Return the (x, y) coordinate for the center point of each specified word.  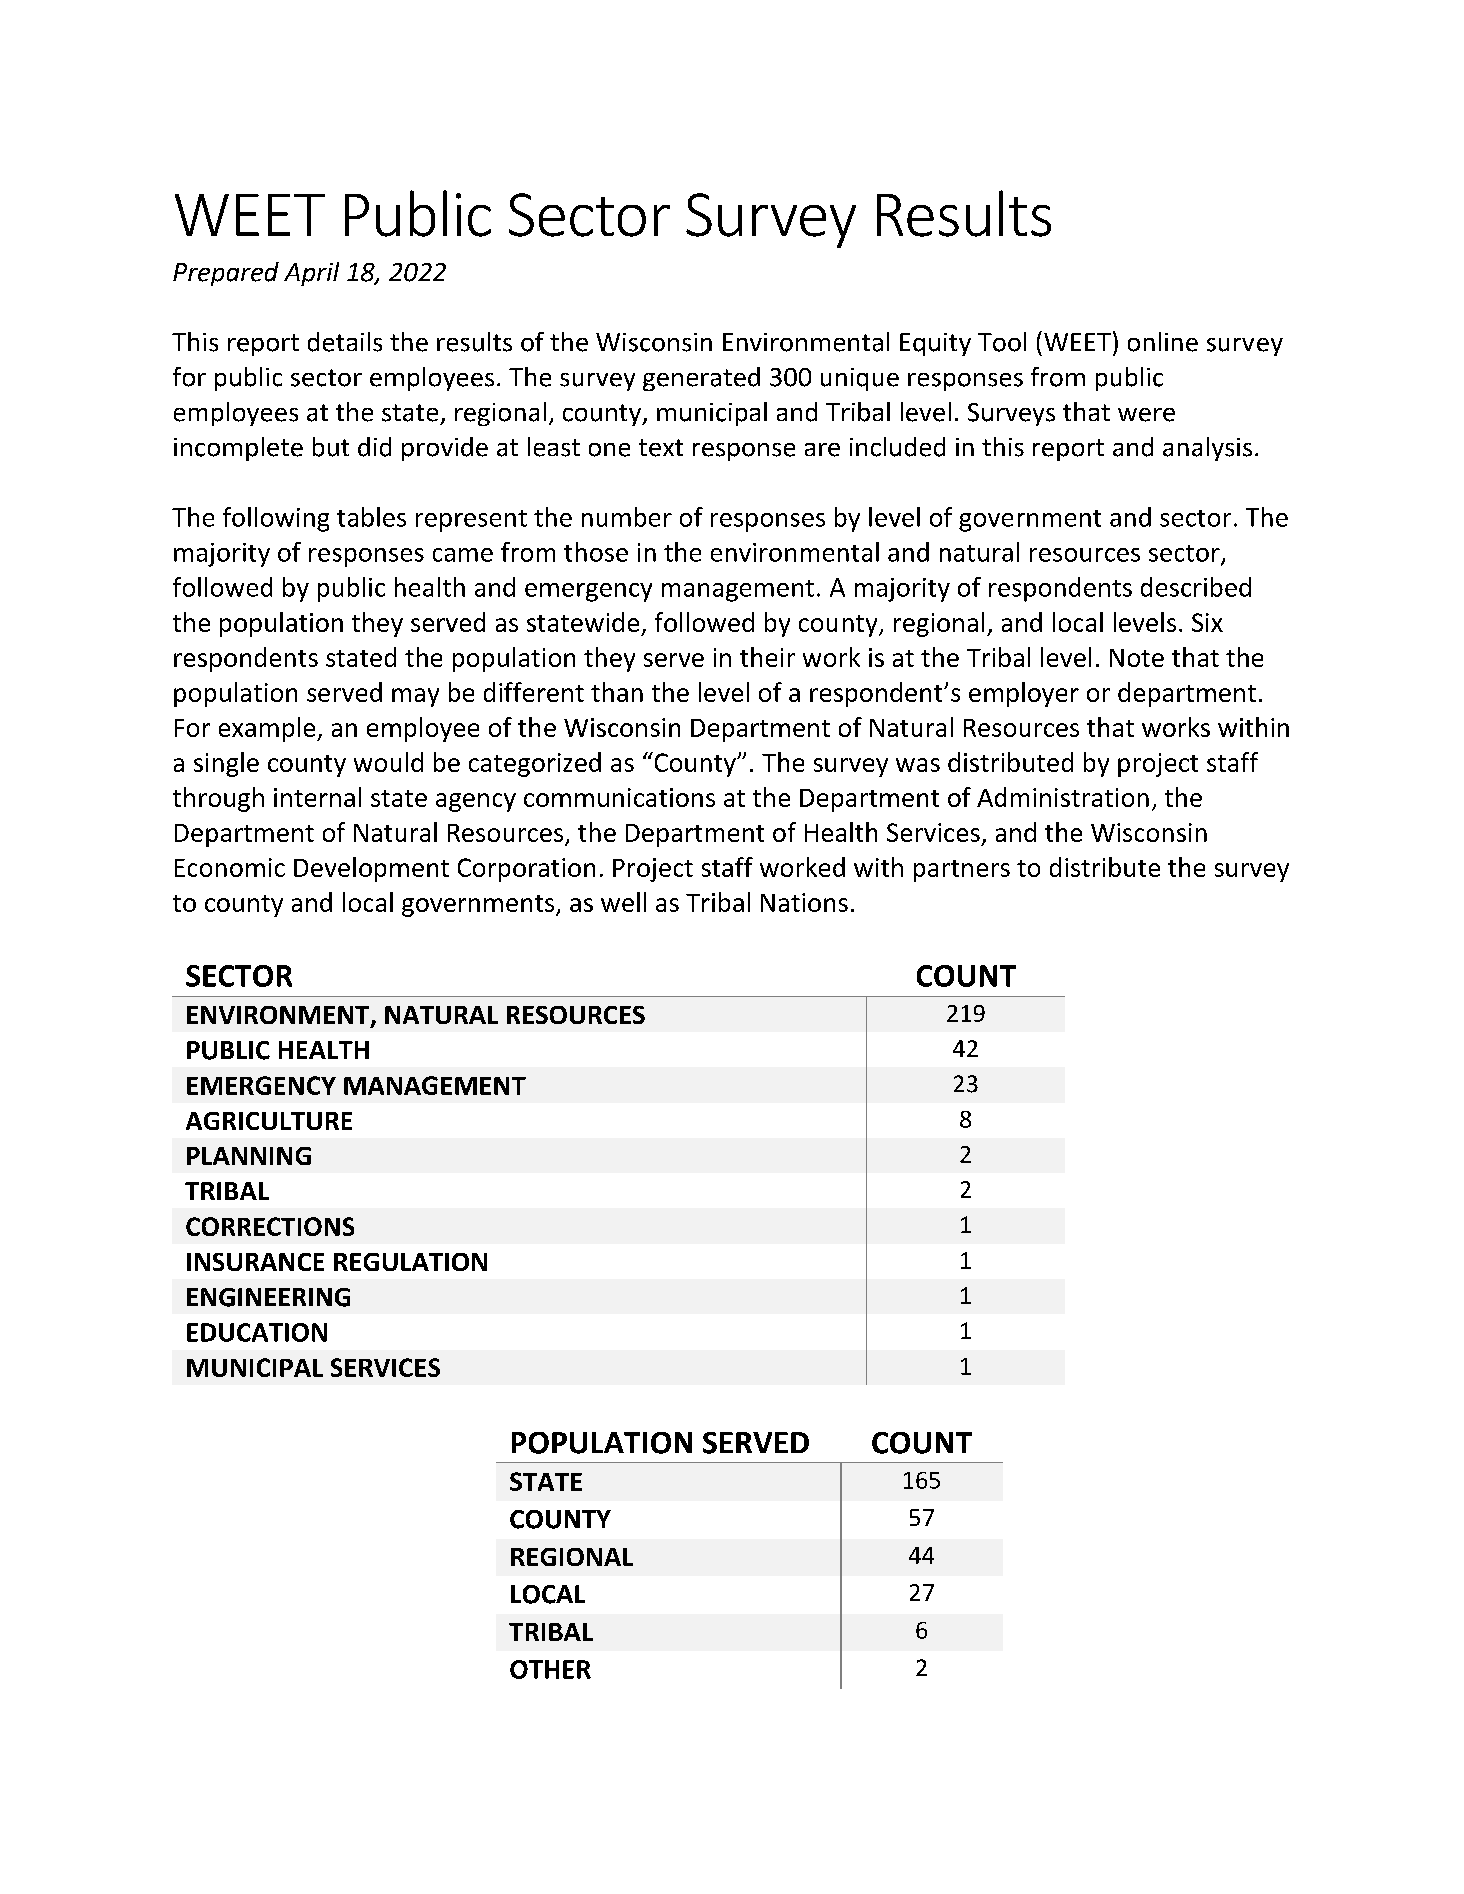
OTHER (550, 1669)
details (345, 342)
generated (701, 379)
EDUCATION (257, 1332)
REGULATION (410, 1262)
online (1163, 342)
